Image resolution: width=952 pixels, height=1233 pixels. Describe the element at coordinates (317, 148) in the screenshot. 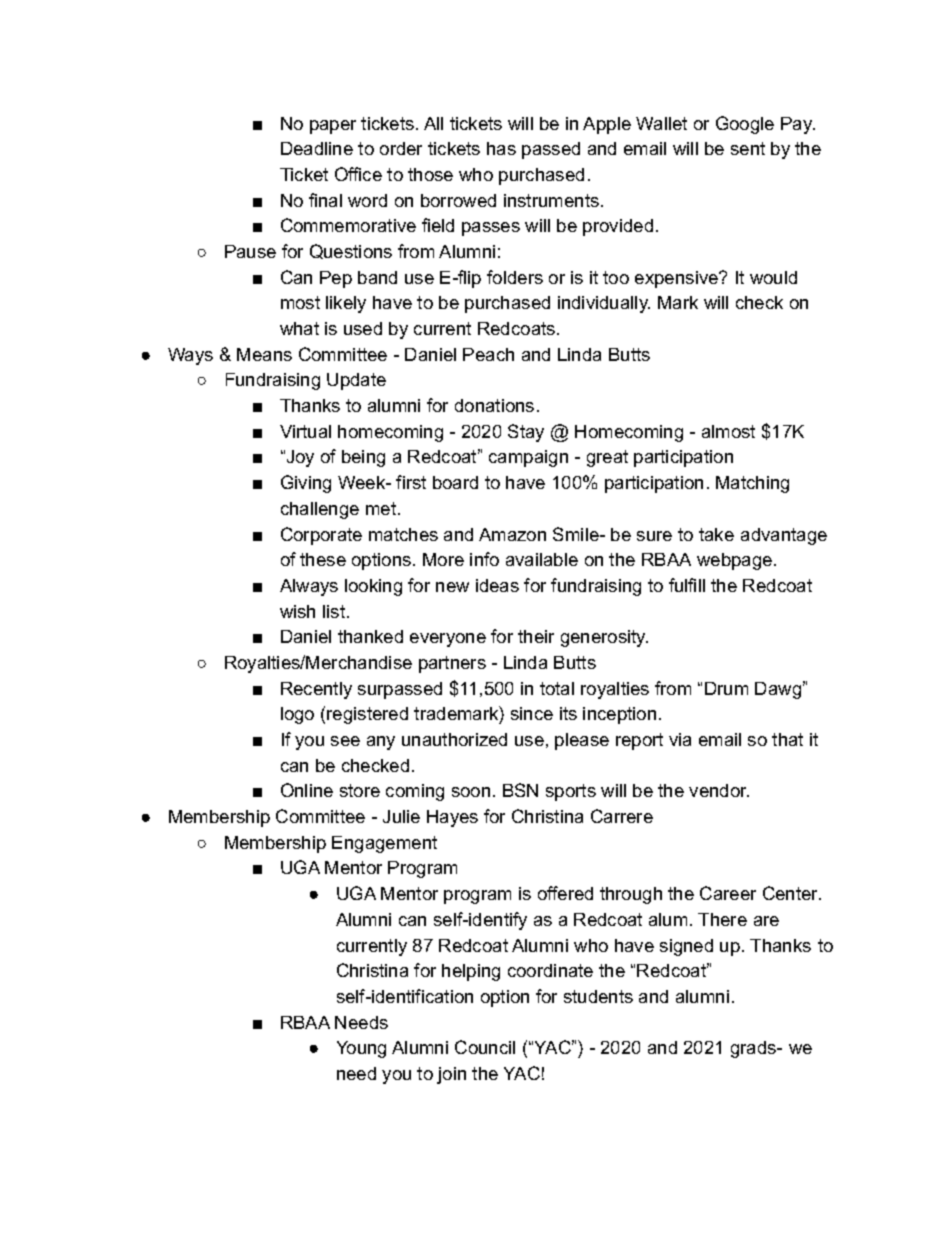

I see `Deadline` at that location.
